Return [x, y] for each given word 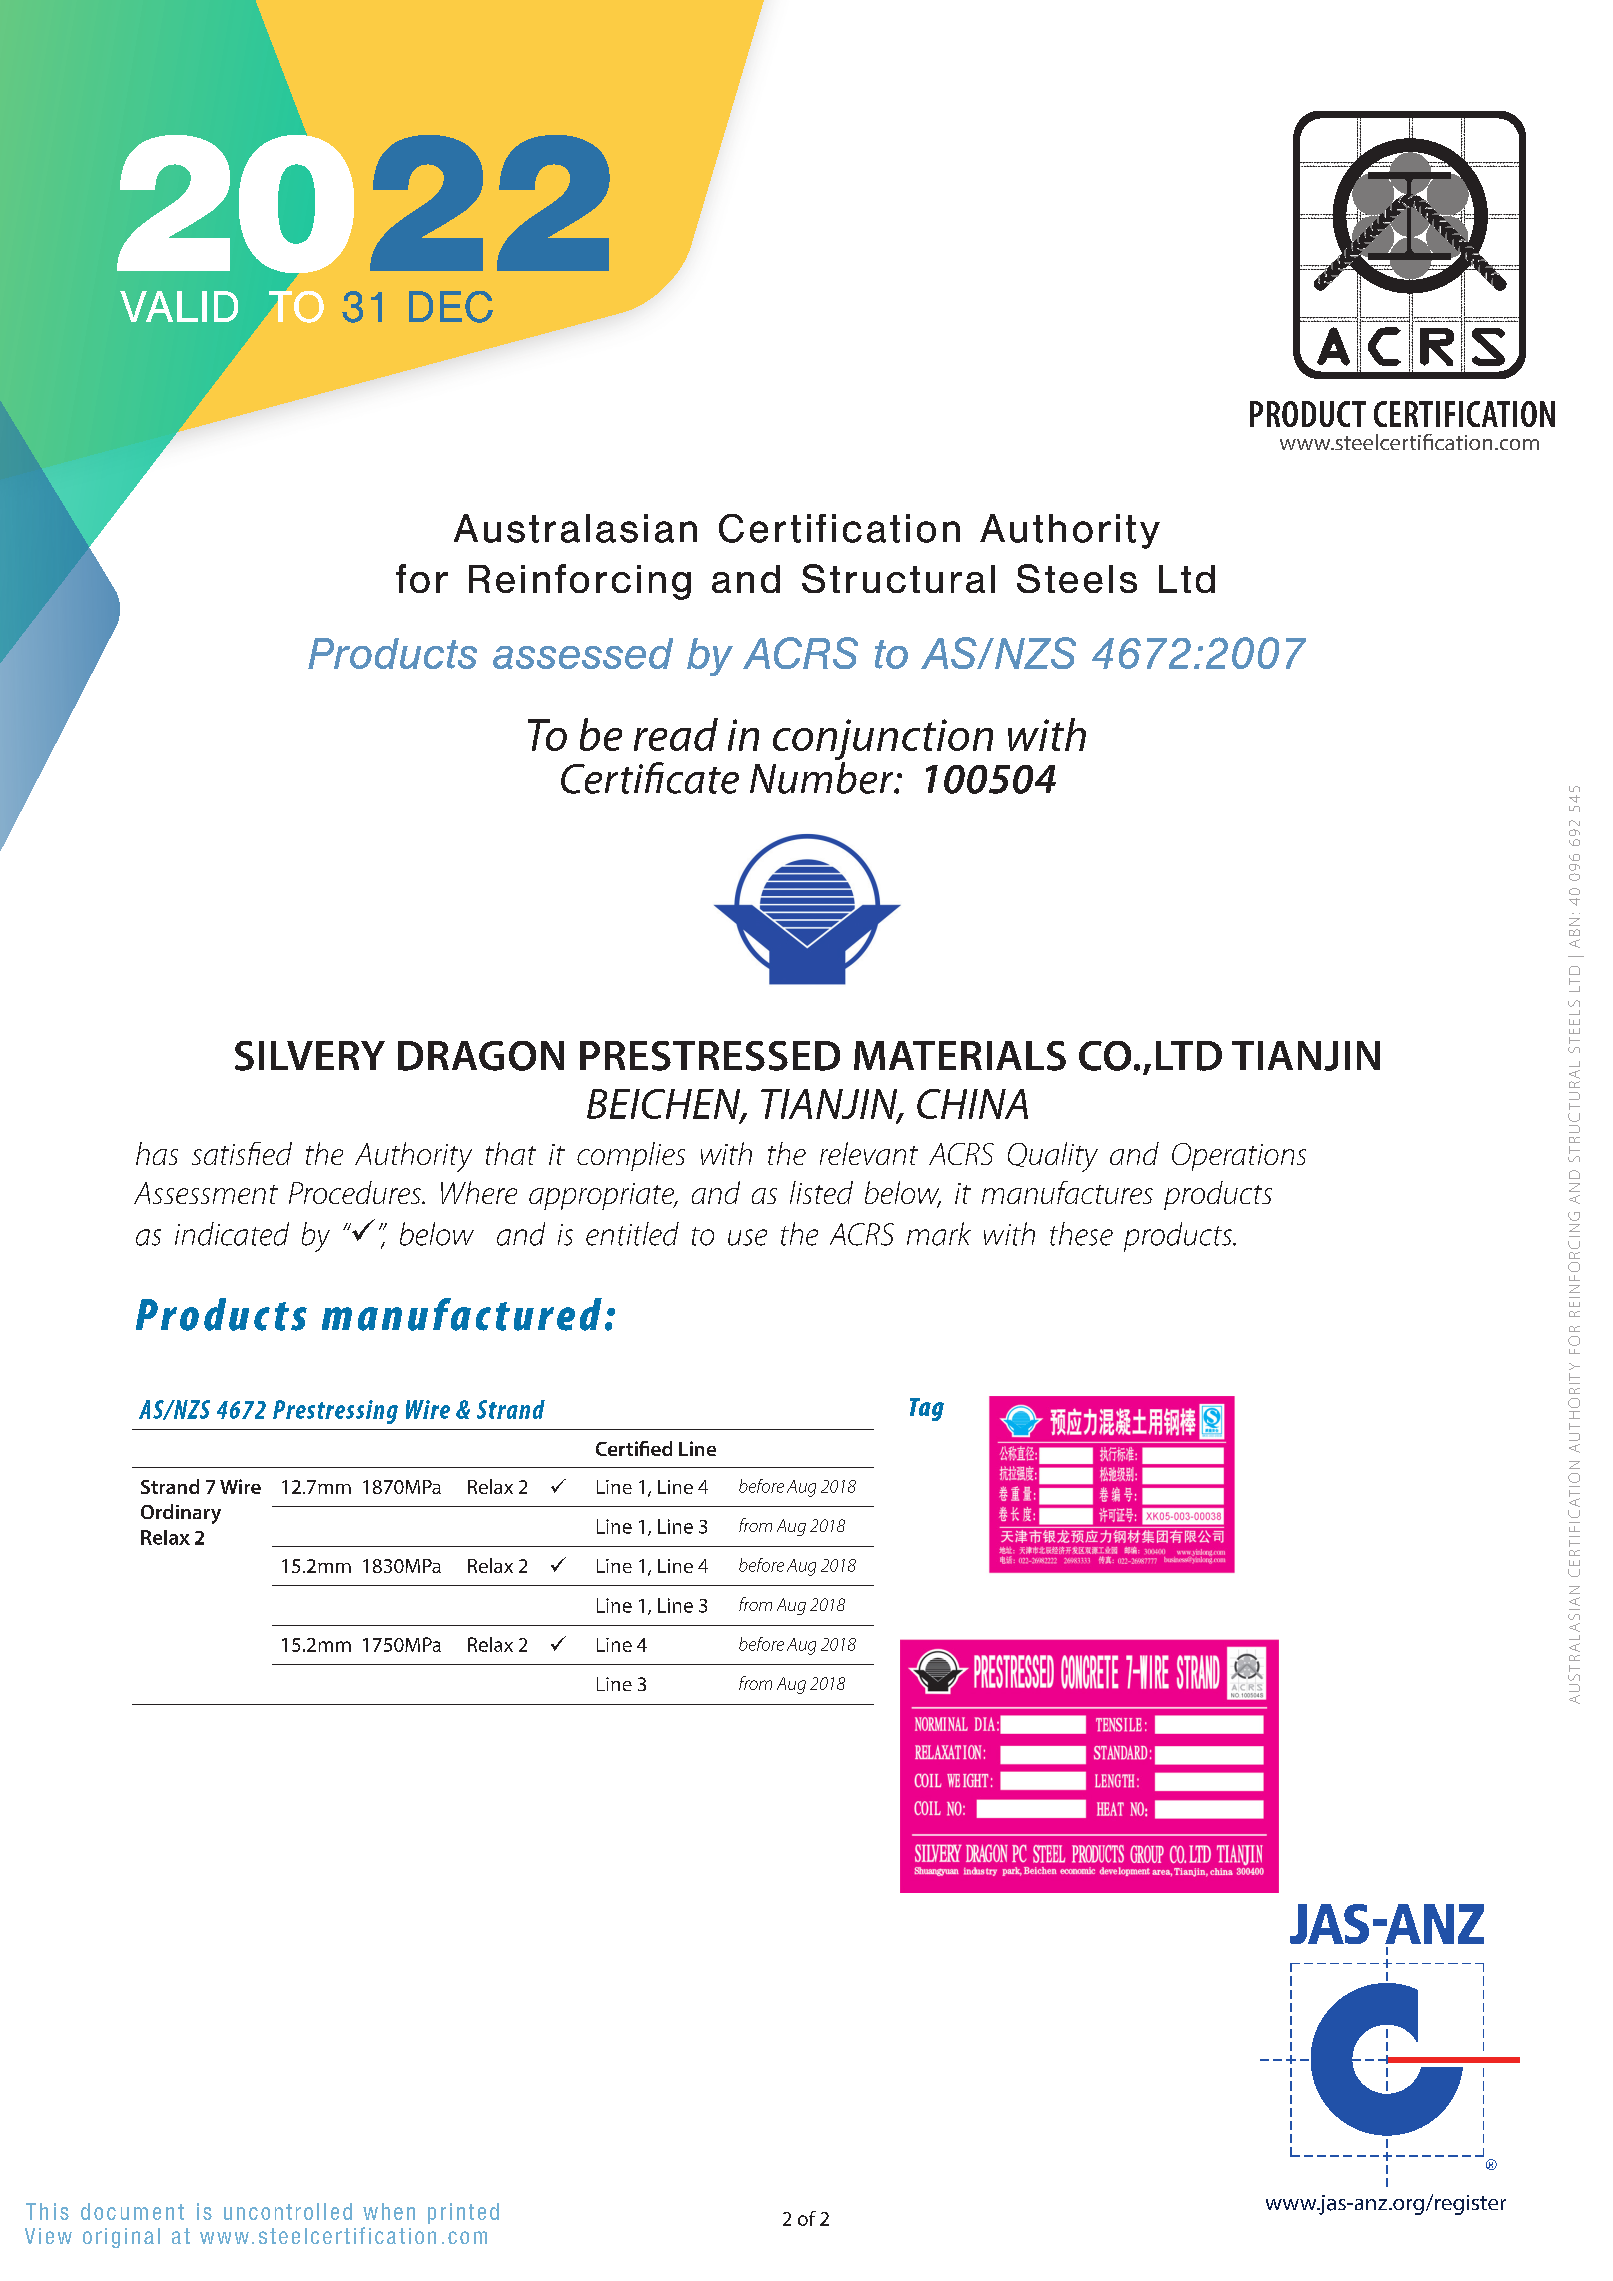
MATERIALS [960, 1056]
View [48, 2236]
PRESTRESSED [710, 1056]
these [1081, 1234]
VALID [179, 306]
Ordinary [181, 1514]
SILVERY [310, 1056]
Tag [927, 1409]
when [389, 2211]
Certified [634, 1448]
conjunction [883, 741]
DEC [451, 307]
